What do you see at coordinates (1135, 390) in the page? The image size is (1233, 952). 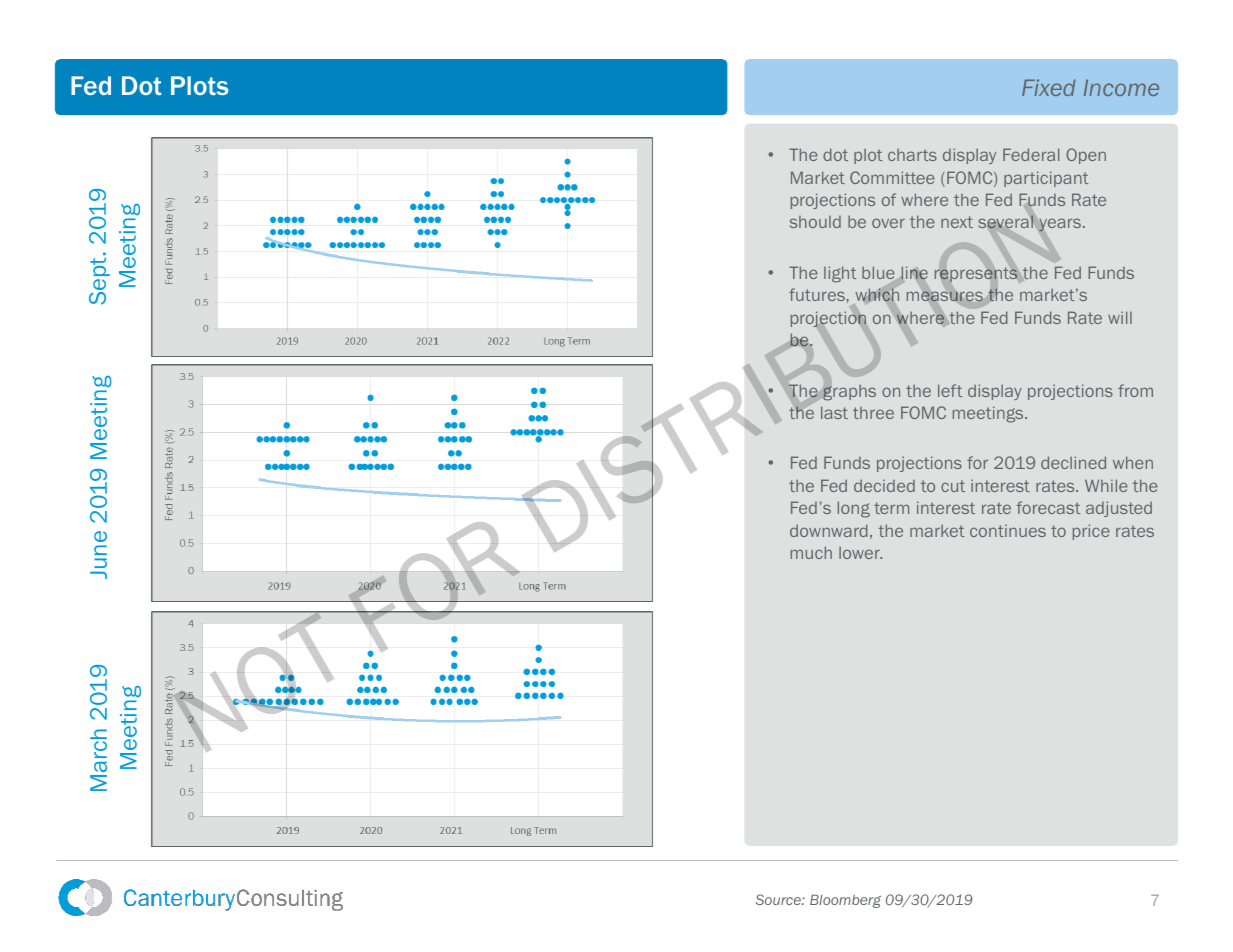 I see `from` at bounding box center [1135, 390].
